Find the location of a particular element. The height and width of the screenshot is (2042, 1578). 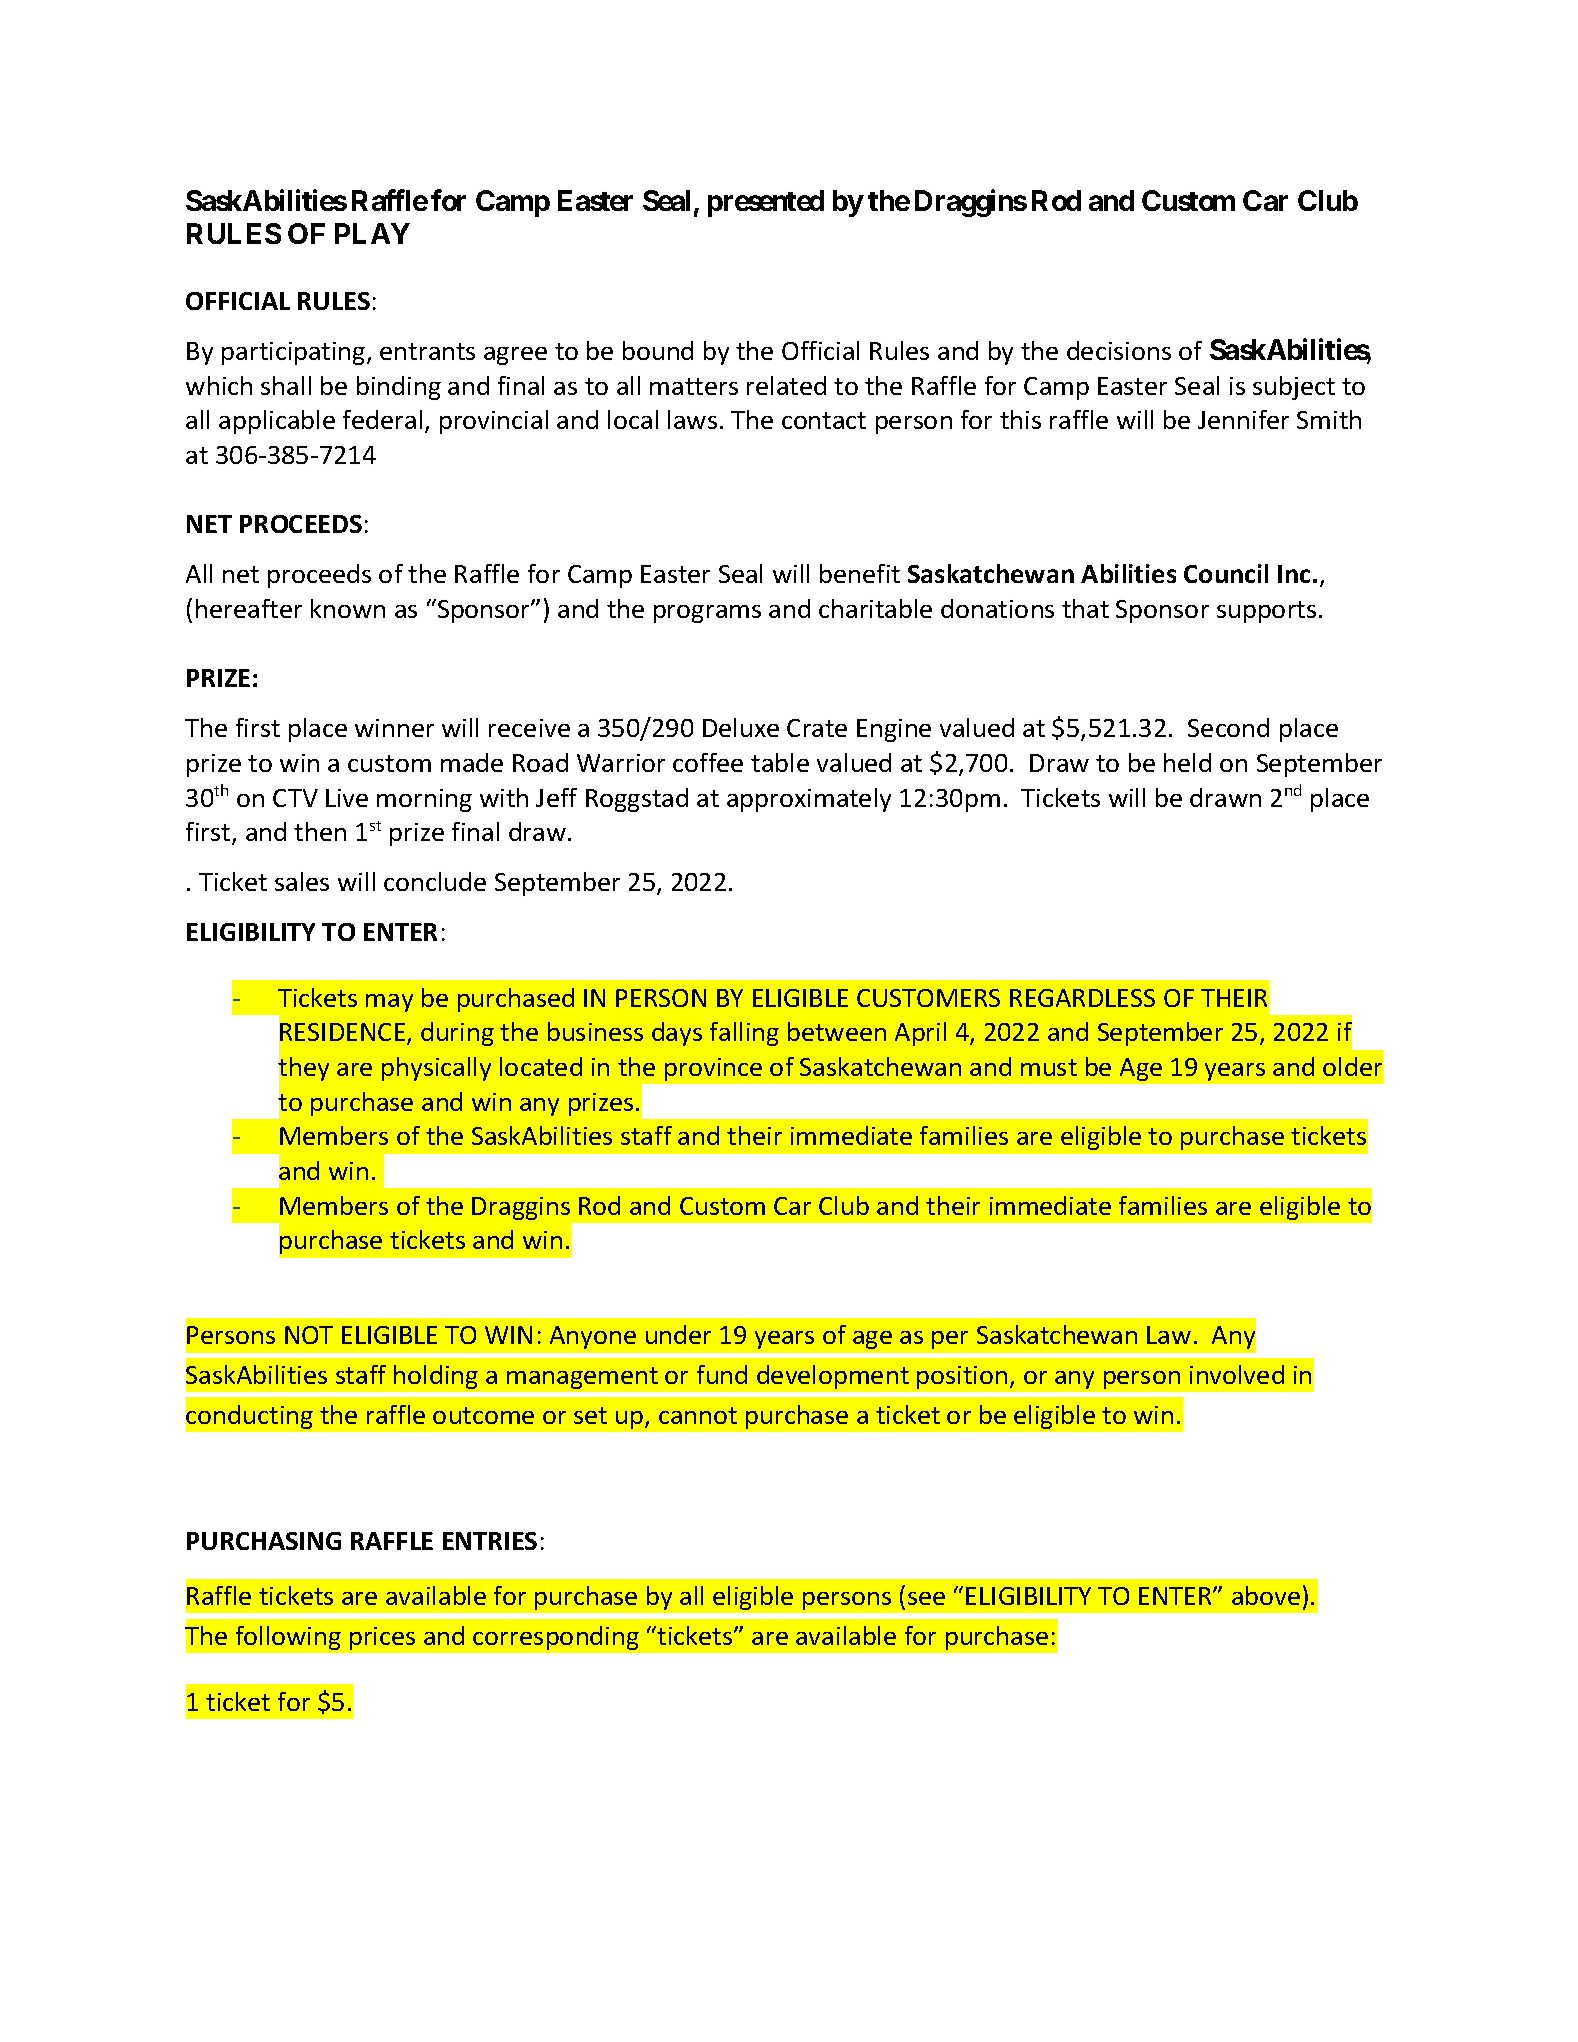

involved is located at coordinates (1237, 1374).
